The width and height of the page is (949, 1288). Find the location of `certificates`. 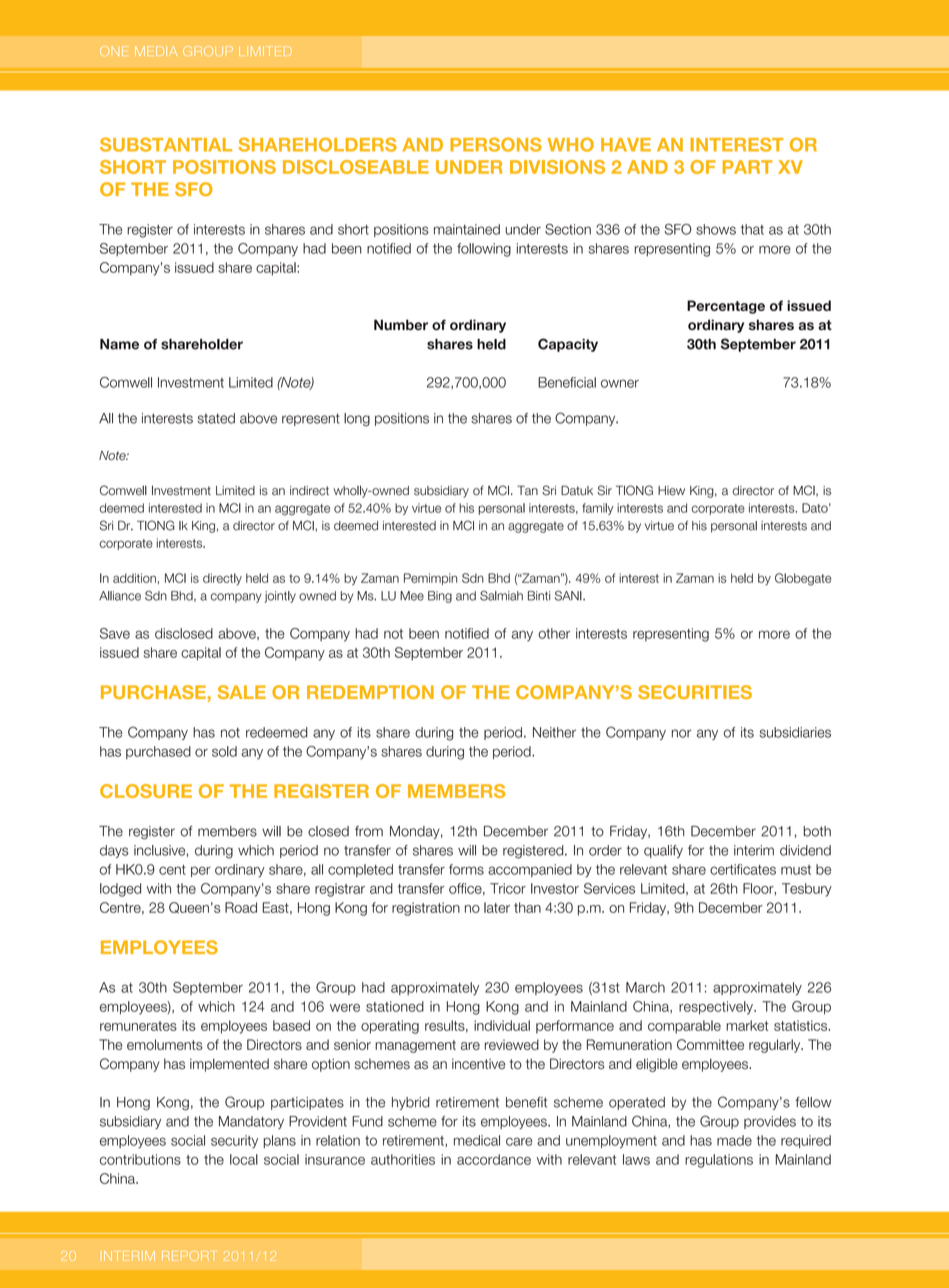

certificates is located at coordinates (743, 869).
